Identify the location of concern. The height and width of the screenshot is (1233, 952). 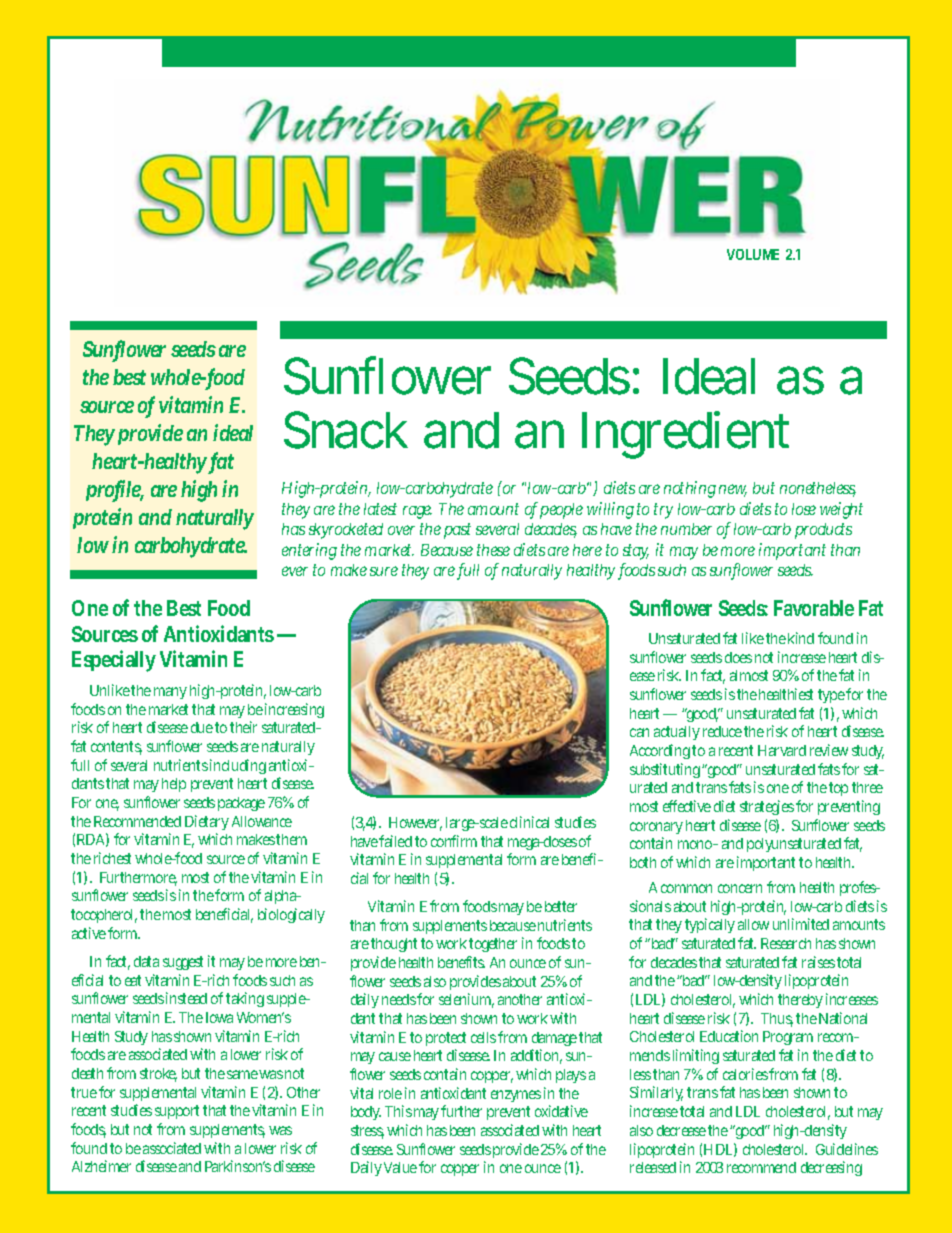
(740, 888).
